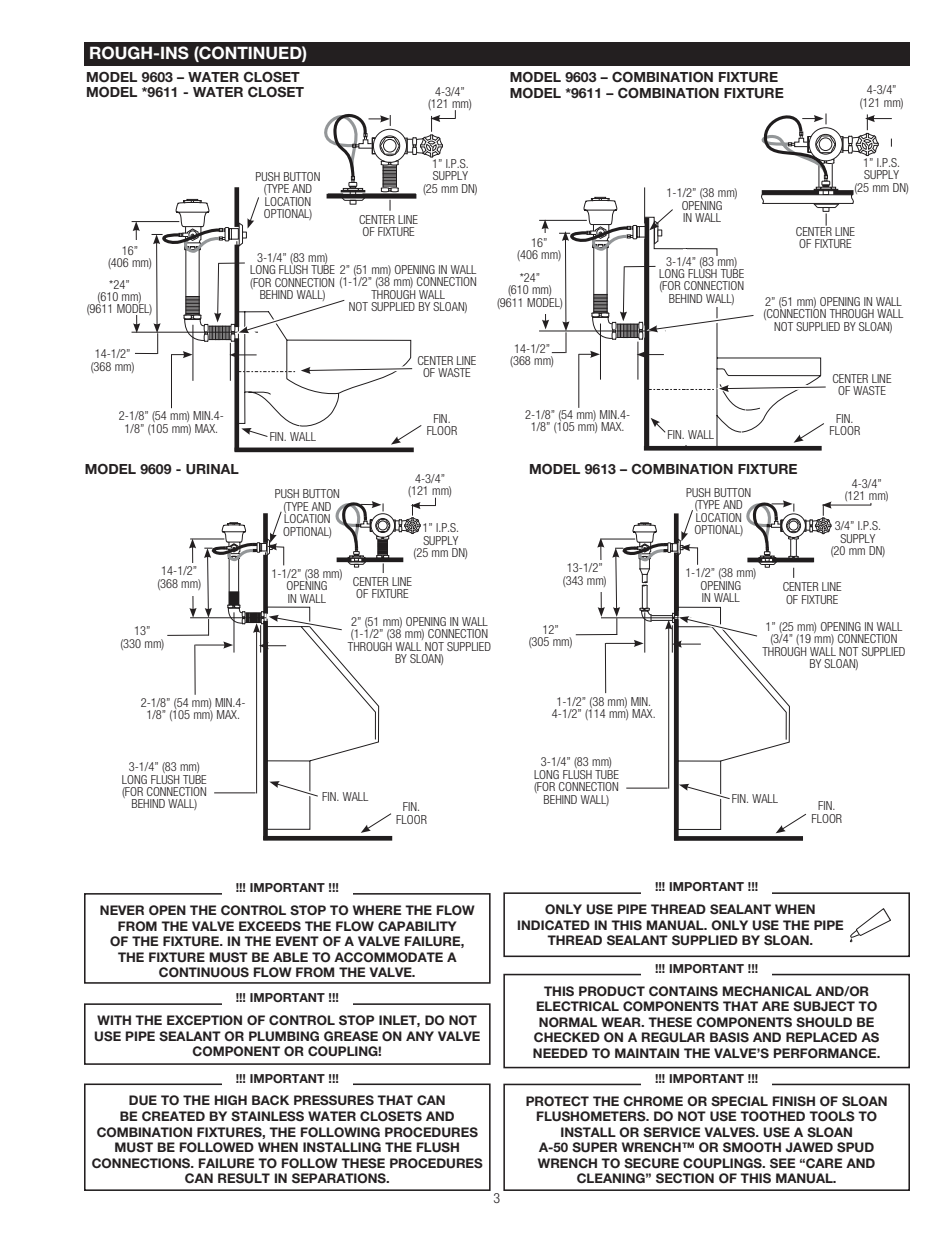 The image size is (952, 1233). What do you see at coordinates (122, 910) in the screenshot?
I see `NEVER` at bounding box center [122, 910].
